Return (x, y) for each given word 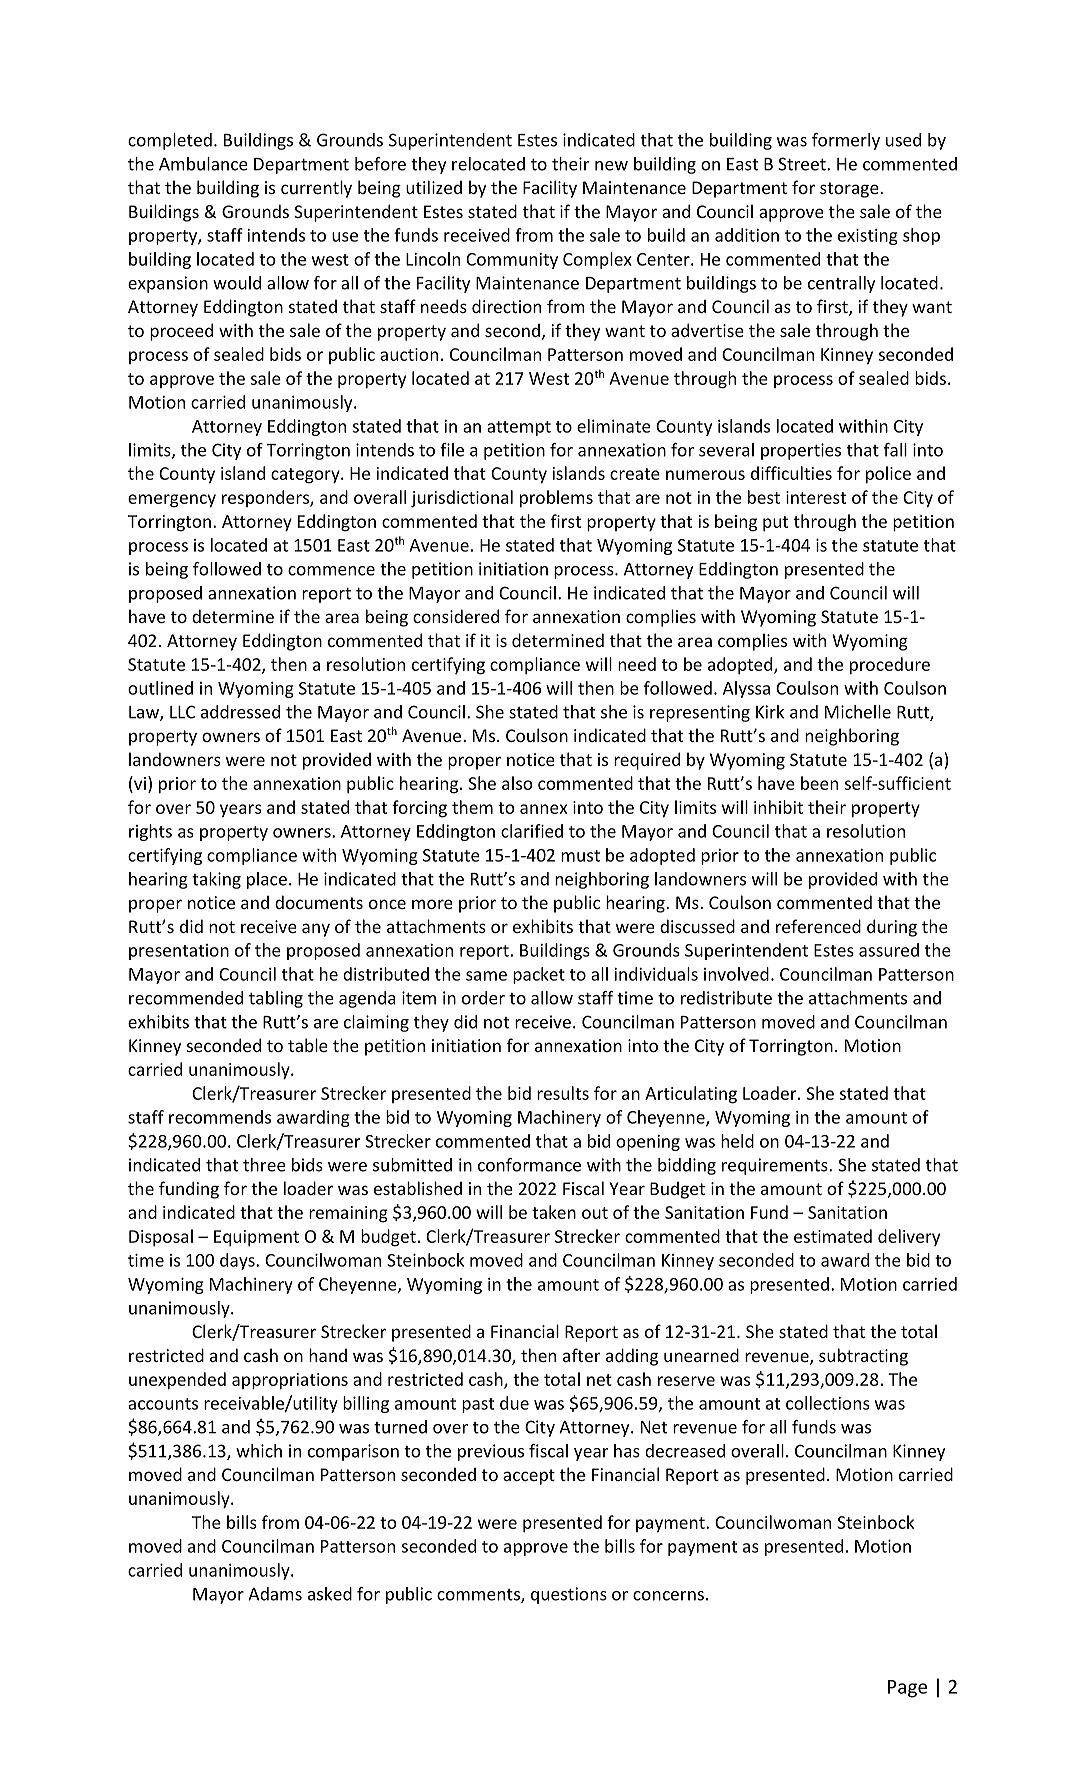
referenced (818, 926)
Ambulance (203, 164)
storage (850, 190)
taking (216, 880)
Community (512, 261)
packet (539, 975)
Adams (275, 1594)
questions (569, 1595)
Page (907, 1689)
